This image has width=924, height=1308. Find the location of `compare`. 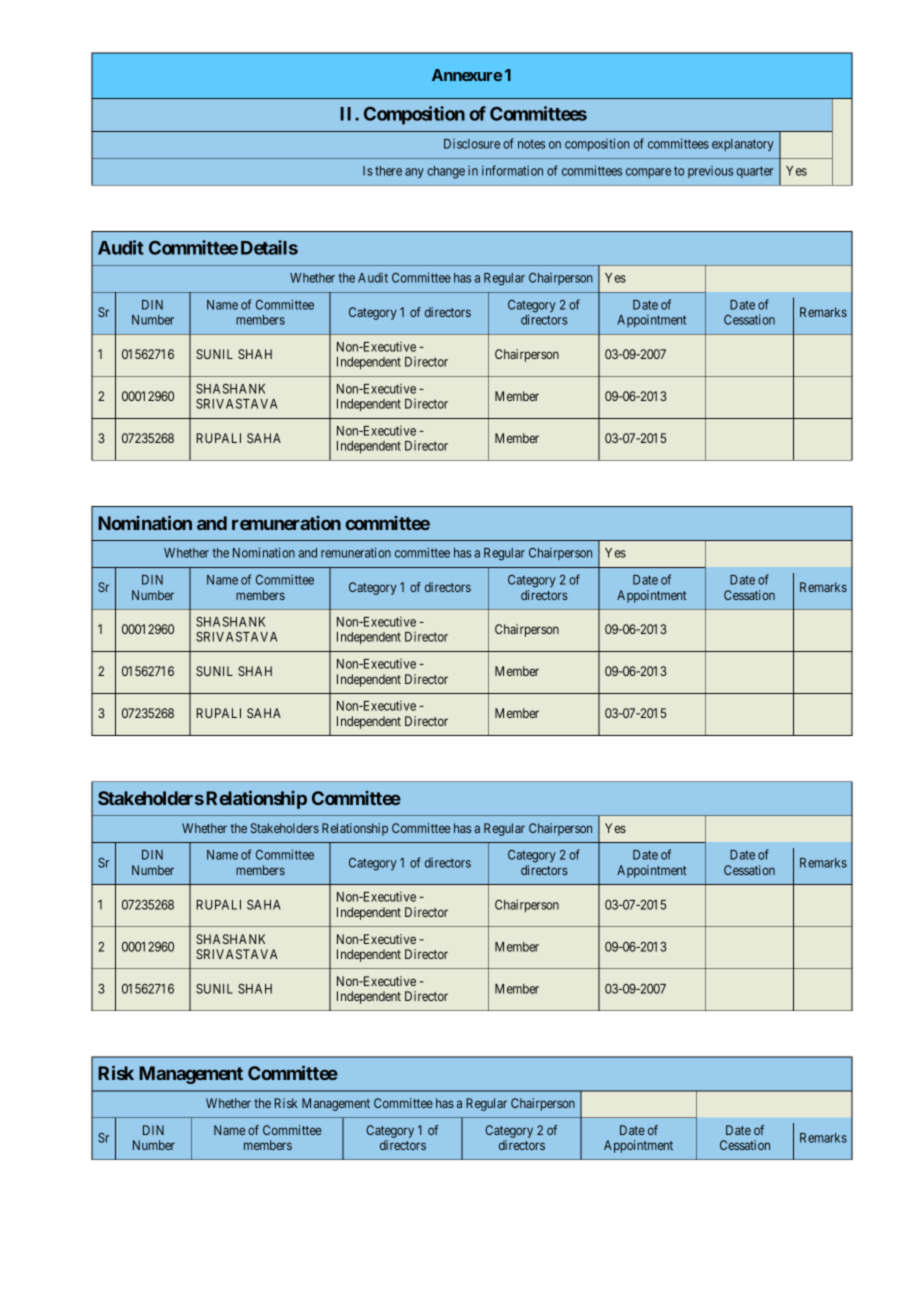

compare is located at coordinates (648, 173).
